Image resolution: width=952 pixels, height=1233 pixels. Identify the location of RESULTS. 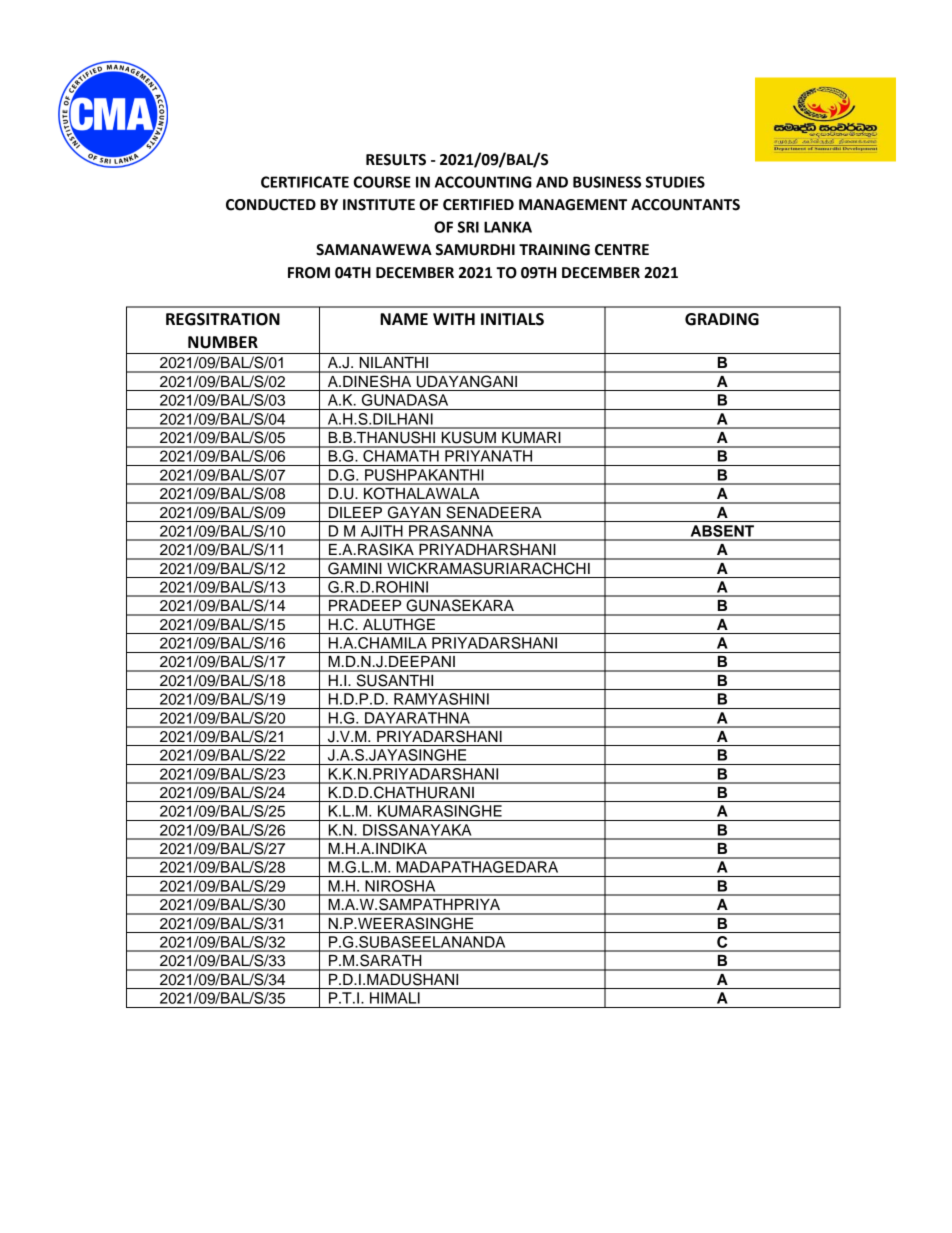
(396, 160).
